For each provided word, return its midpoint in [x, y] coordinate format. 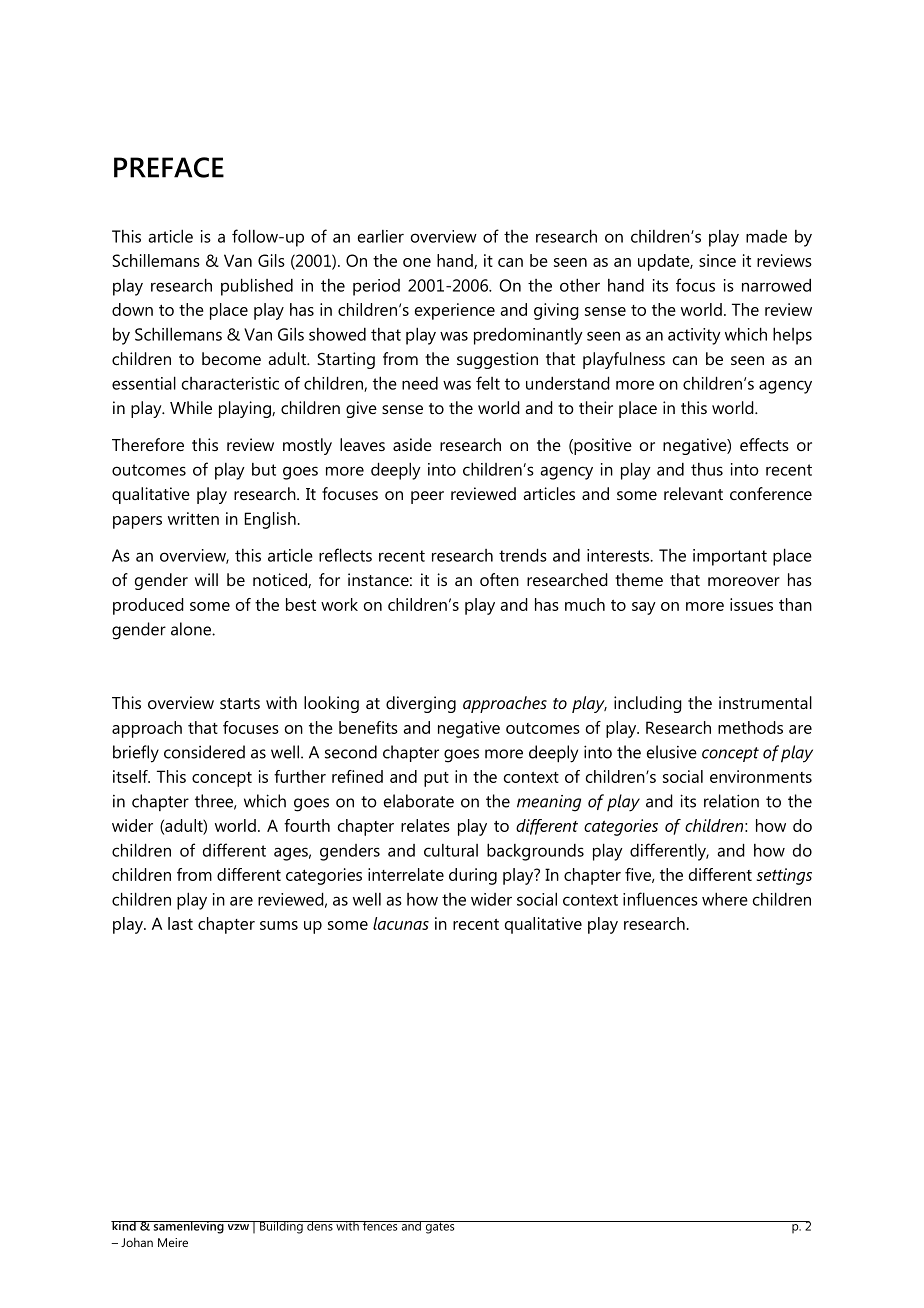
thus [707, 469]
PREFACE [169, 167]
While [191, 407]
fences [380, 1226]
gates [440, 1227]
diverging [421, 704]
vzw [238, 1227]
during [473, 876]
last [180, 923]
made [766, 236]
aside [412, 444]
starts [240, 703]
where [725, 899]
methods [750, 727]
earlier [381, 236]
